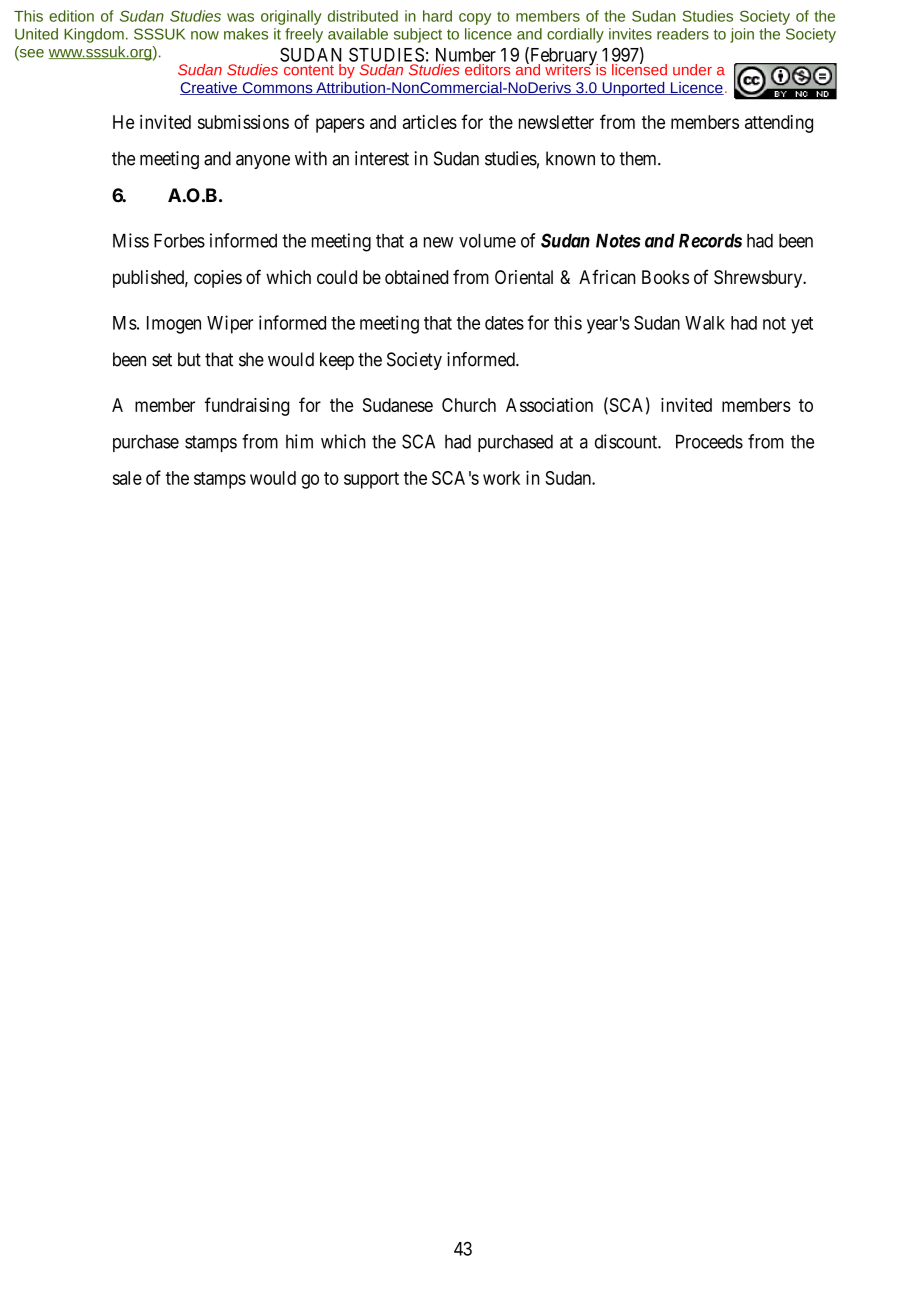 Image resolution: width=924 pixels, height=1308 pixels. What do you see at coordinates (705, 323) in the page?
I see `Walk` at bounding box center [705, 323].
